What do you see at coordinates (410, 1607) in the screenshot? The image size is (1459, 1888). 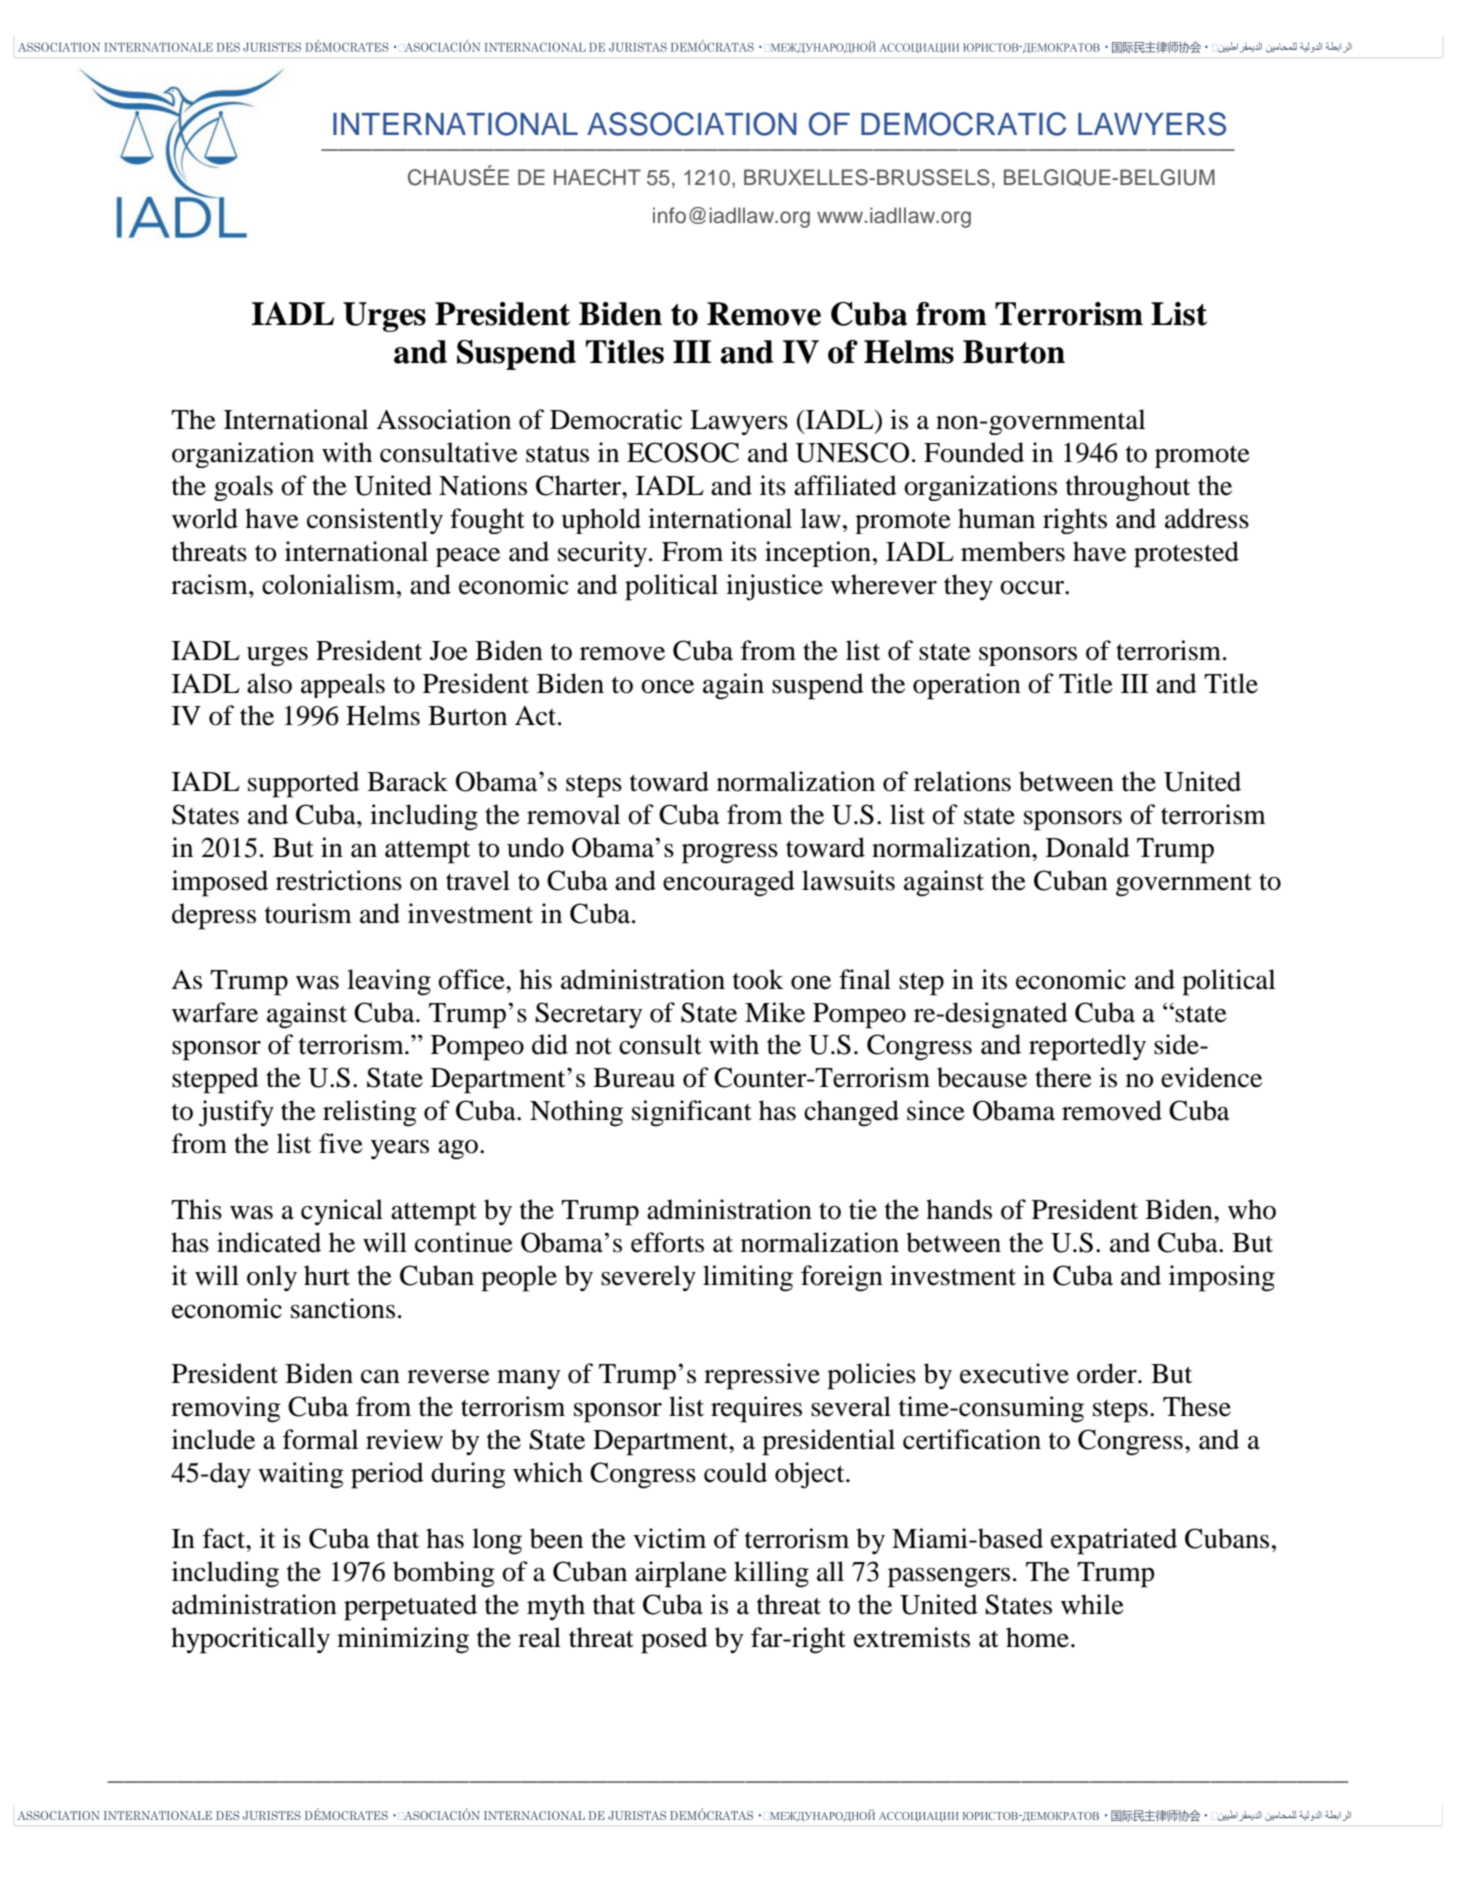 I see `perpetuated` at bounding box center [410, 1607].
